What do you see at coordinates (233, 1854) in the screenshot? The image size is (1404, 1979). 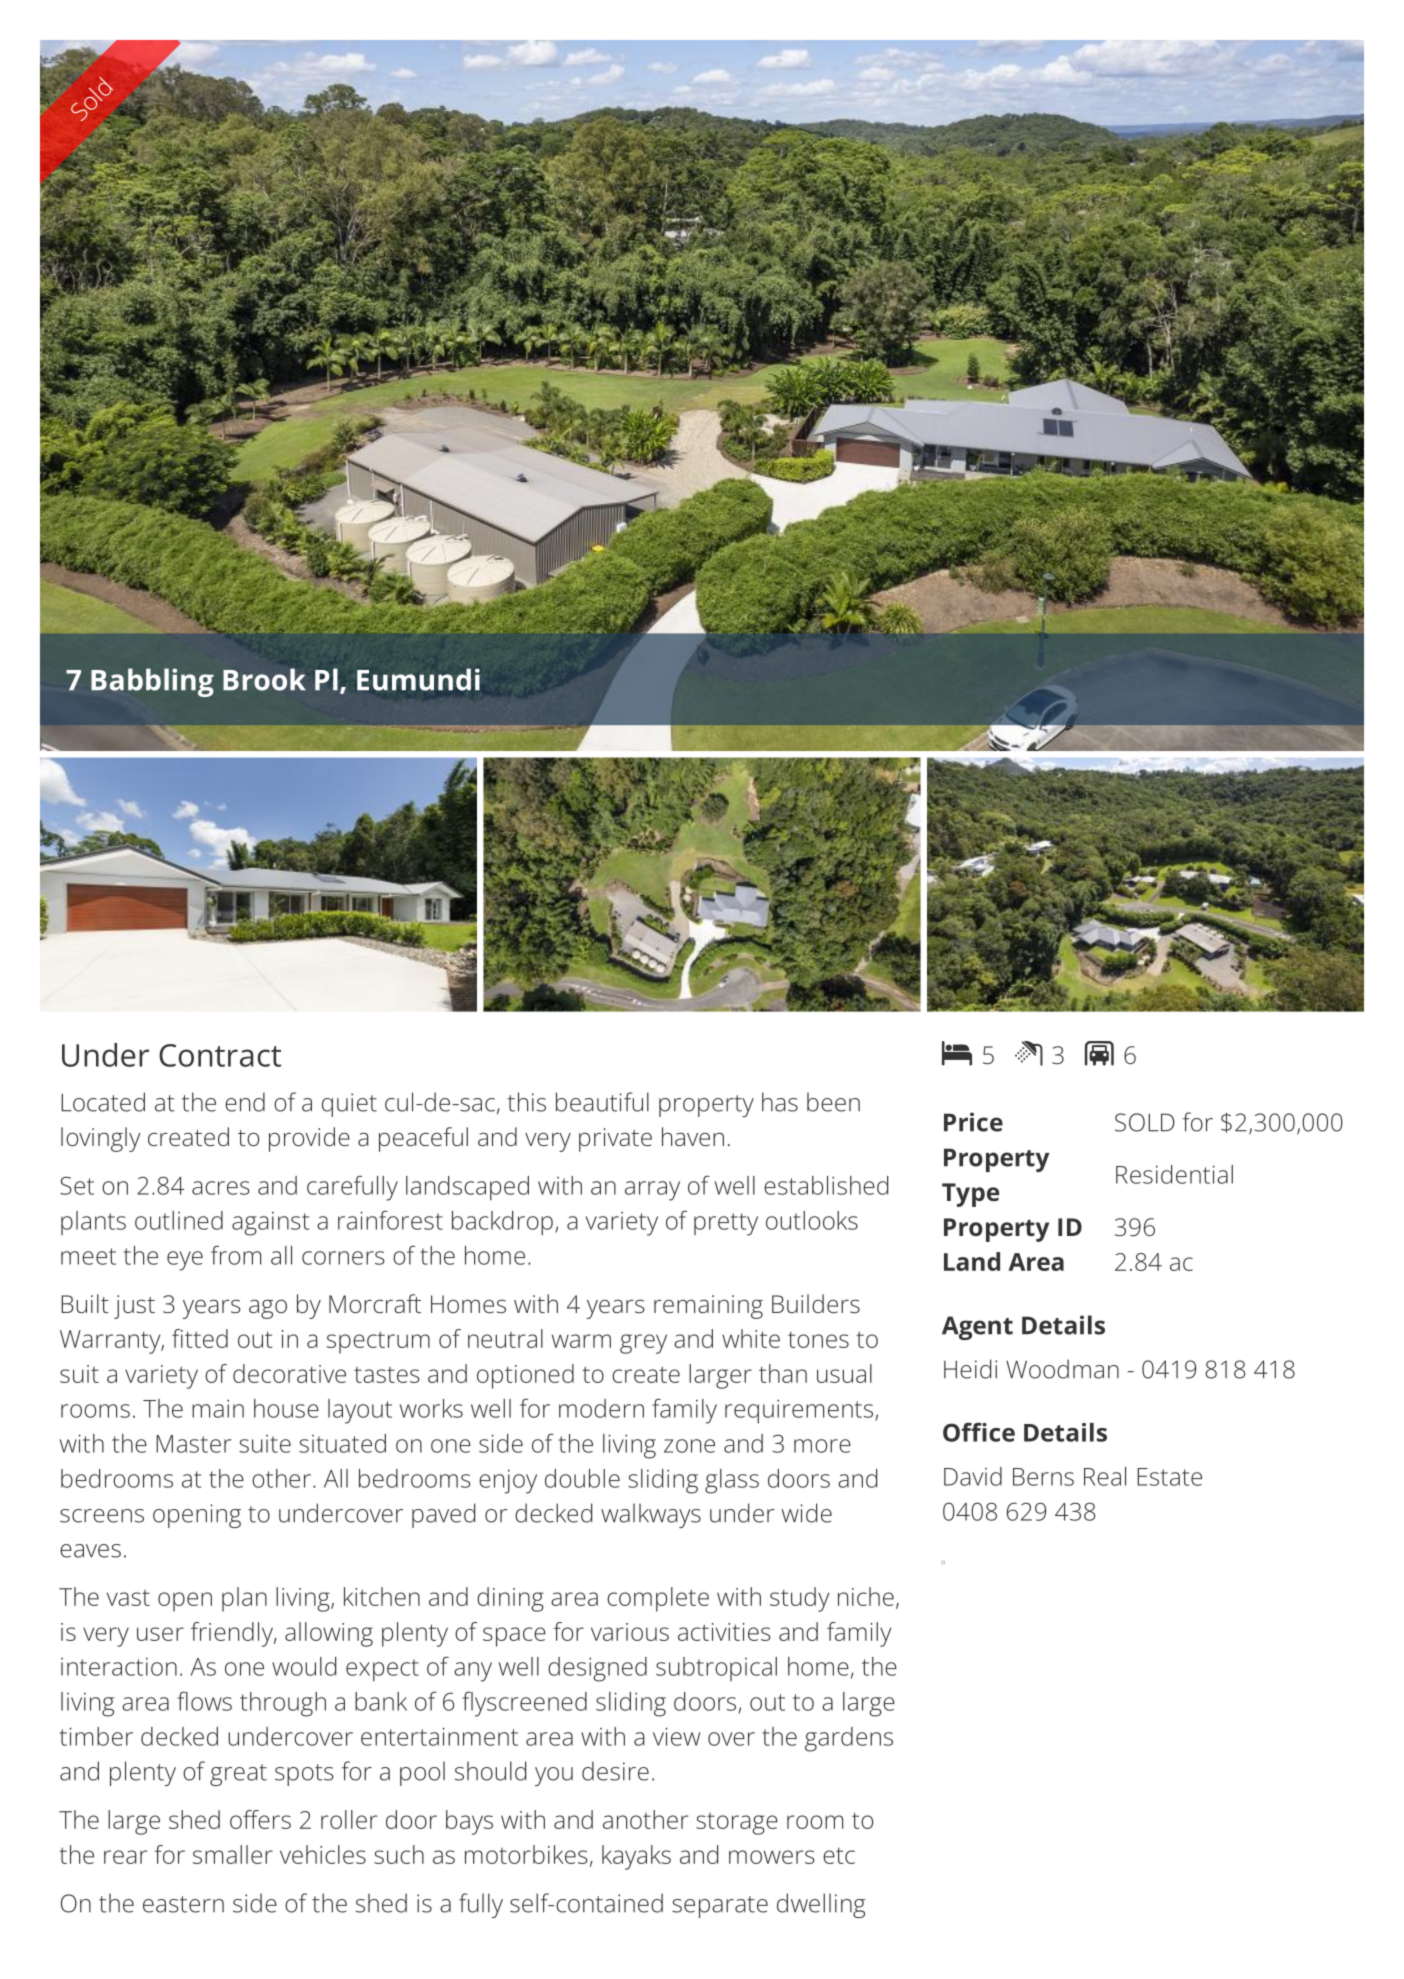 I see `smaller` at bounding box center [233, 1854].
